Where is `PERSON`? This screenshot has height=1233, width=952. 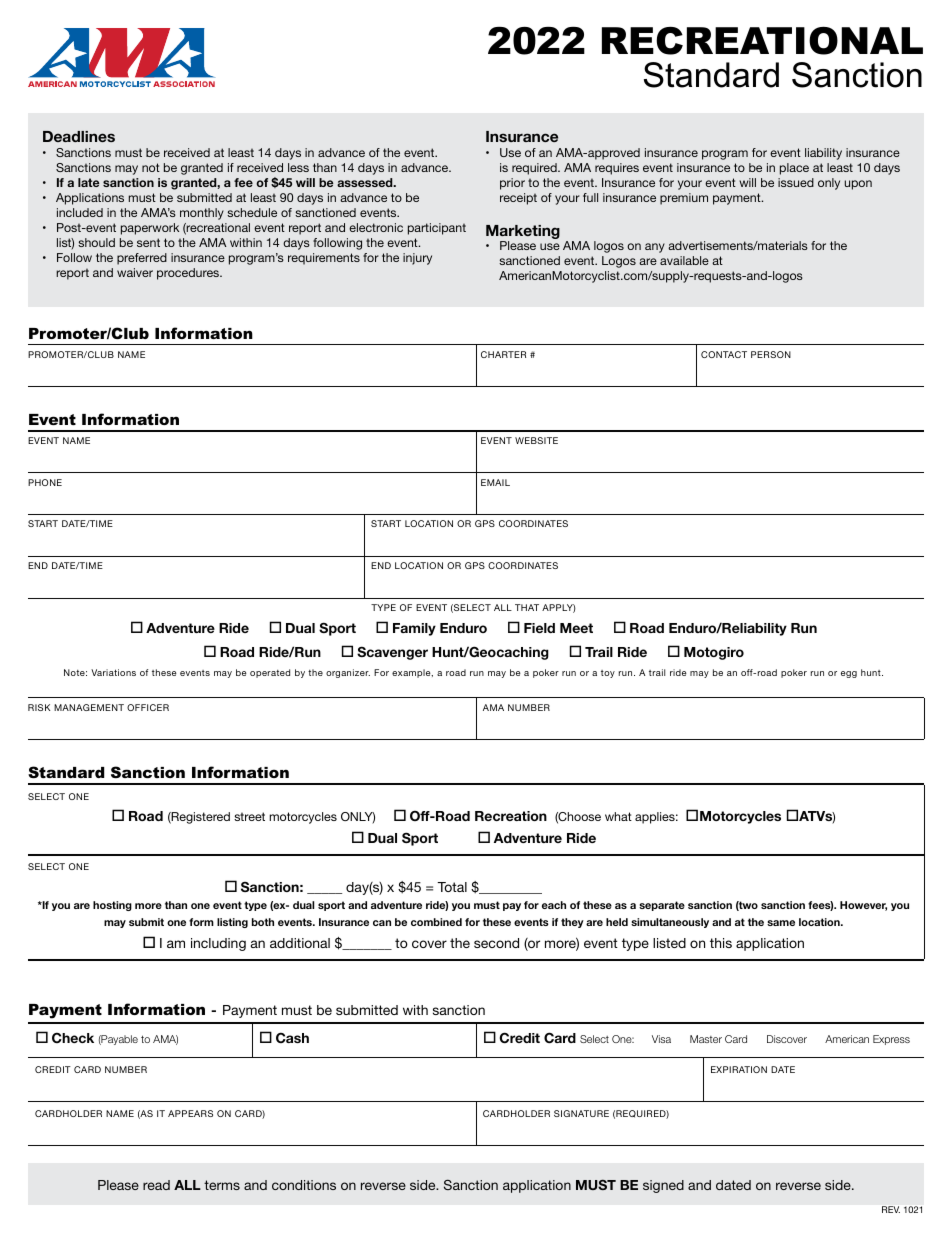
PERSON is located at coordinates (771, 354).
